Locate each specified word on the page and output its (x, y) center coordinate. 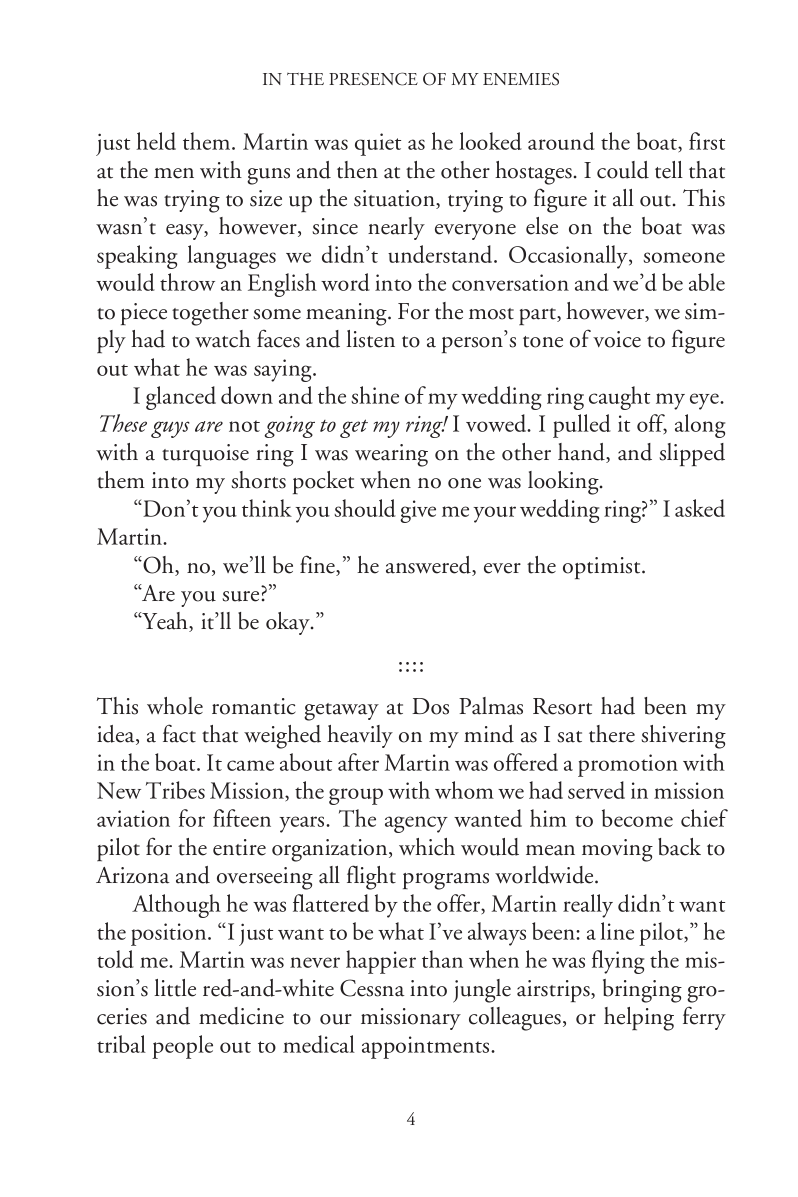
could (623, 170)
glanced (181, 398)
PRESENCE (373, 79)
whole (175, 706)
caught (619, 398)
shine (375, 395)
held (156, 141)
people (182, 1047)
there (612, 734)
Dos (430, 706)
